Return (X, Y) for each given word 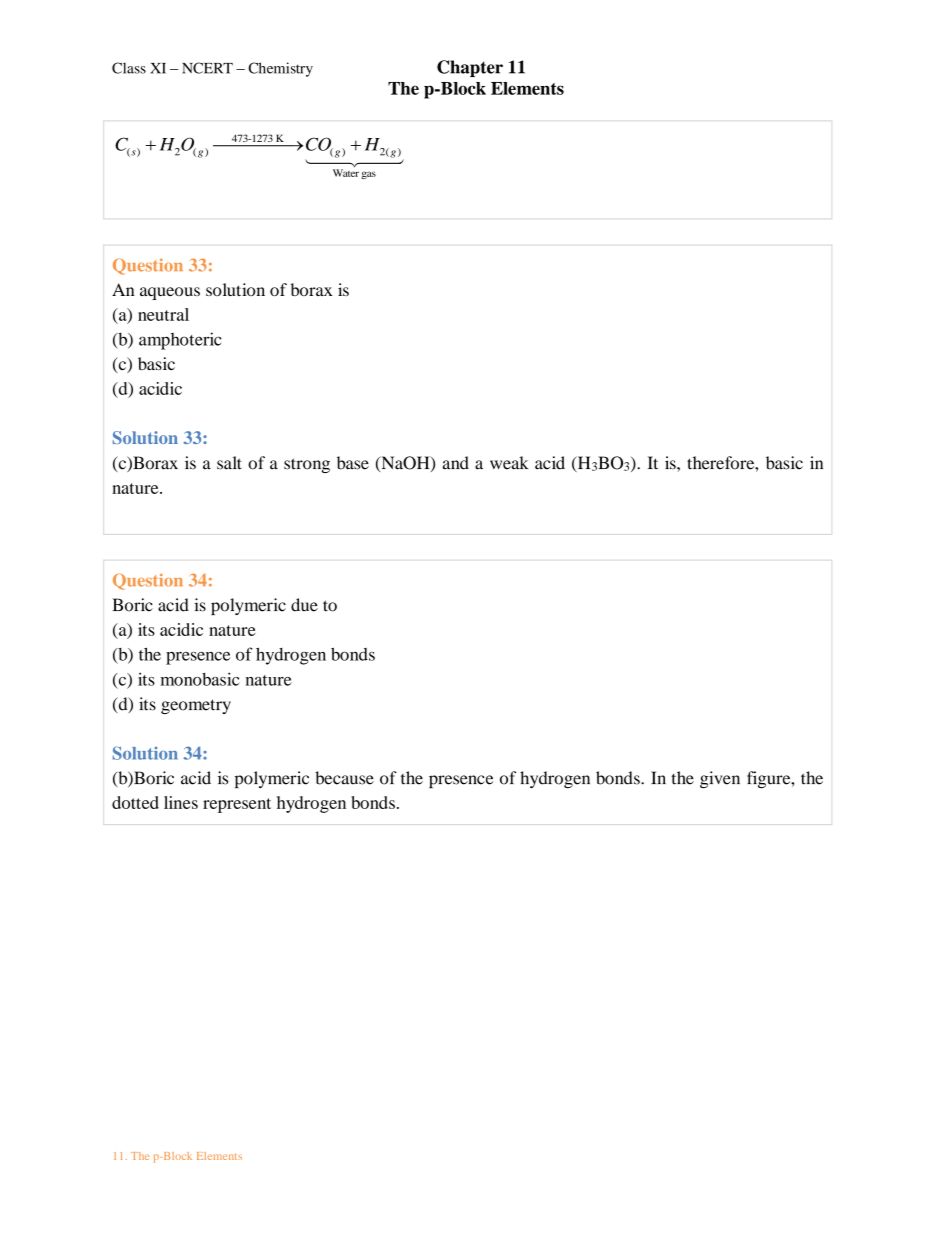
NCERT (207, 68)
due (304, 605)
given (720, 779)
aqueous (170, 293)
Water (346, 172)
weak (509, 463)
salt (229, 463)
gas (369, 175)
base (353, 463)
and (456, 463)
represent (237, 805)
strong (307, 465)
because (344, 778)
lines (181, 802)
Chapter (470, 68)
